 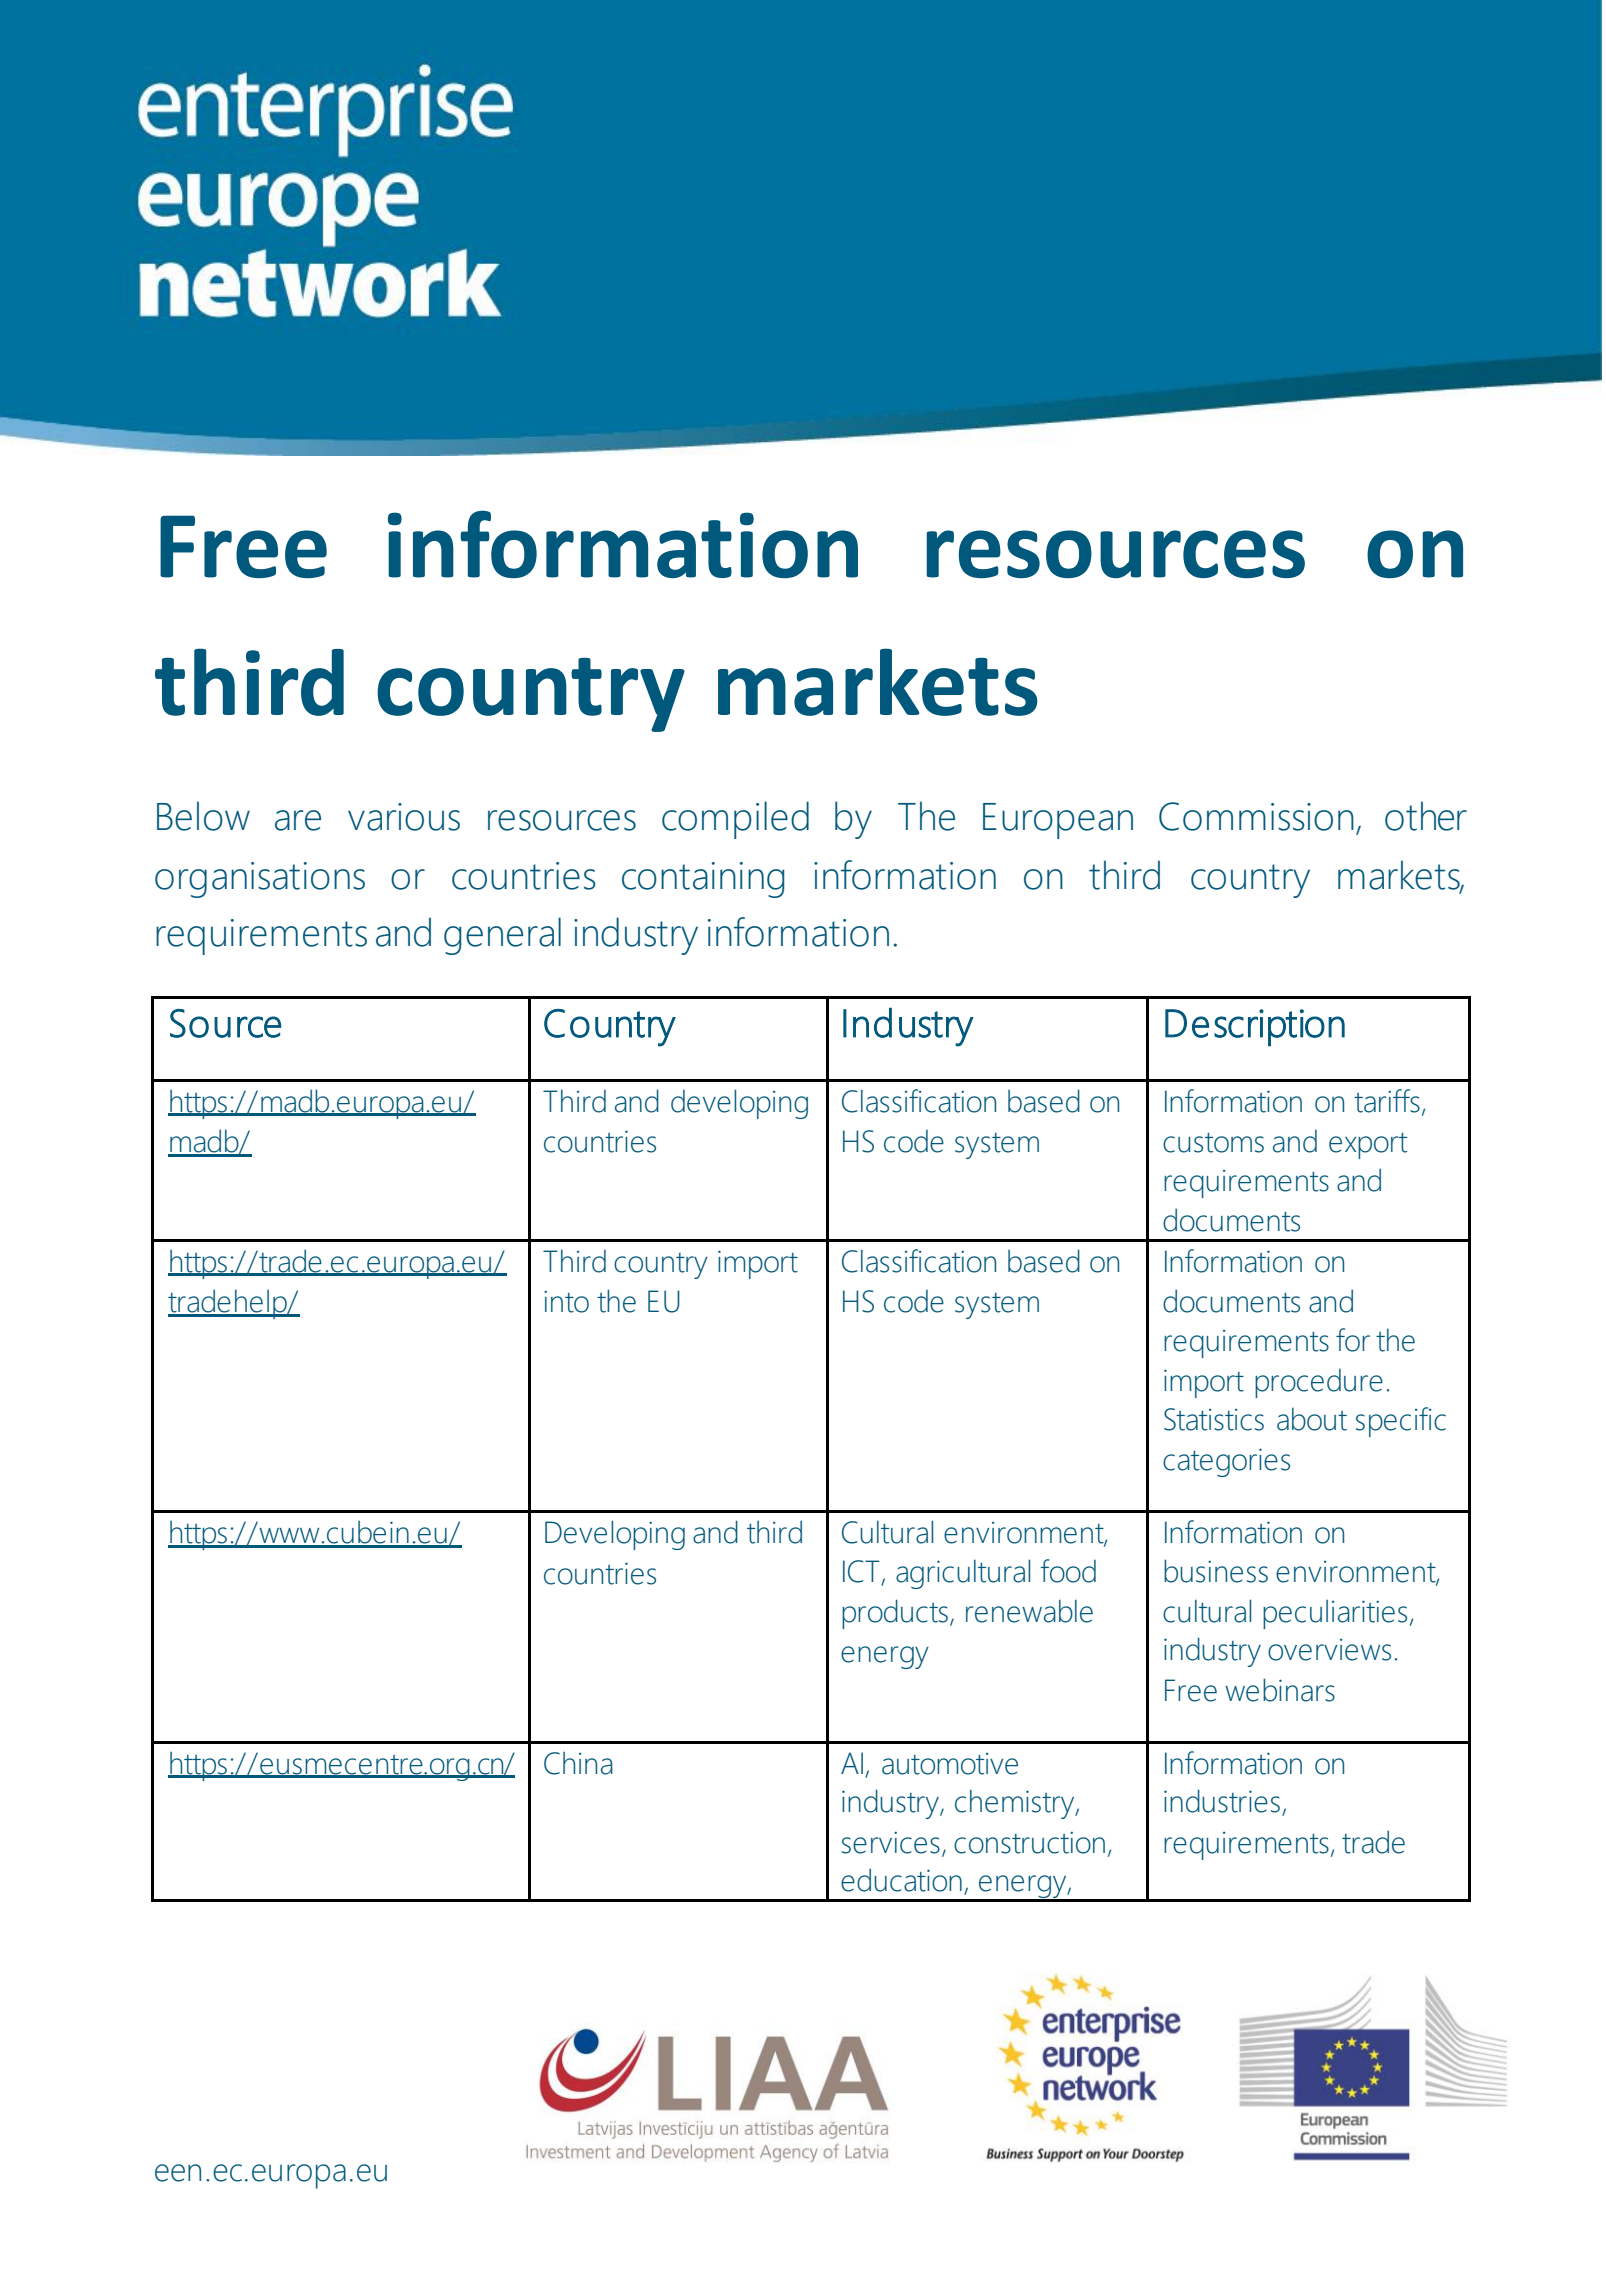 What do you see at coordinates (502, 936) in the screenshot?
I see `general` at bounding box center [502, 936].
